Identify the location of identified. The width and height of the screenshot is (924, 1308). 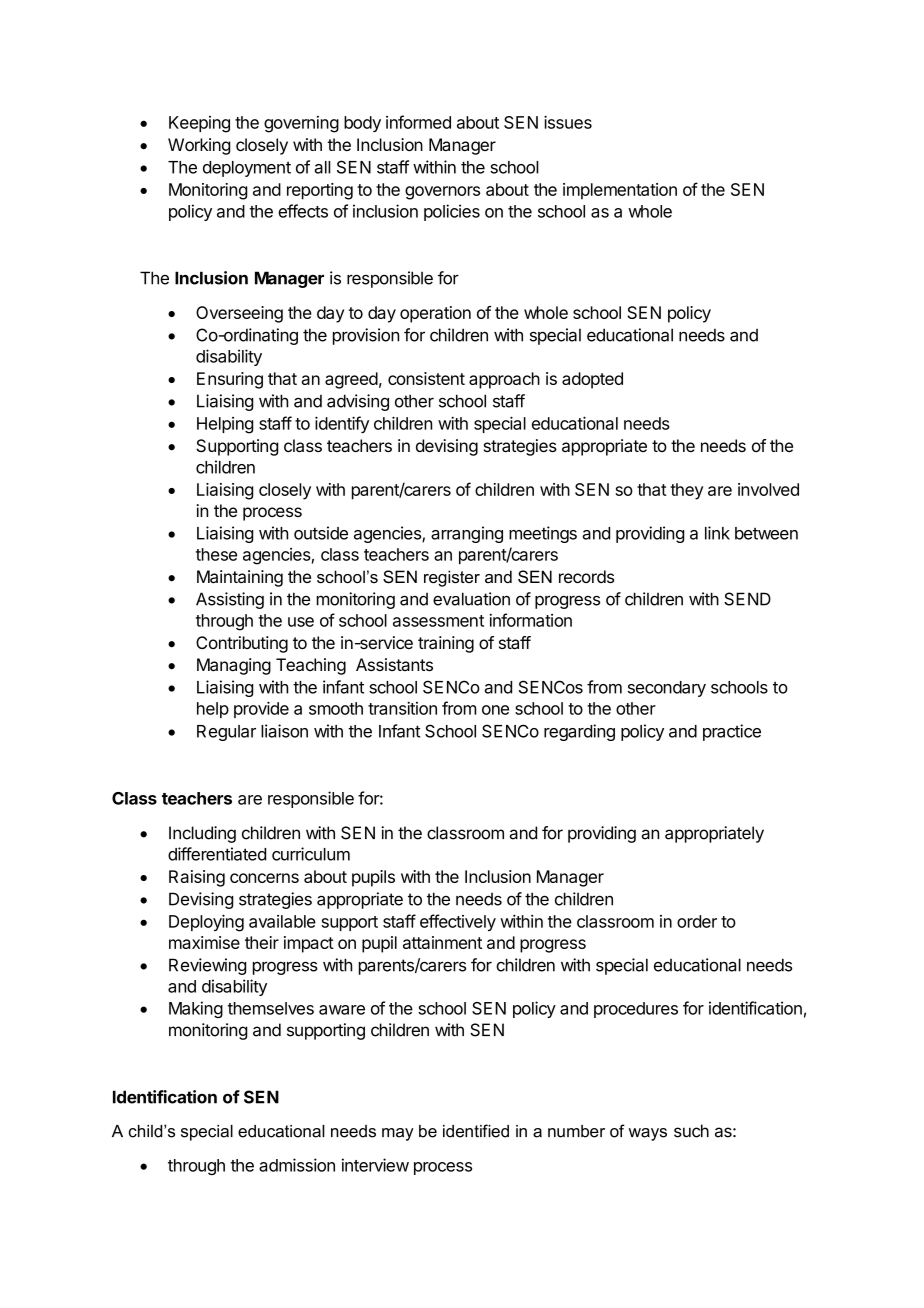
(476, 1131).
